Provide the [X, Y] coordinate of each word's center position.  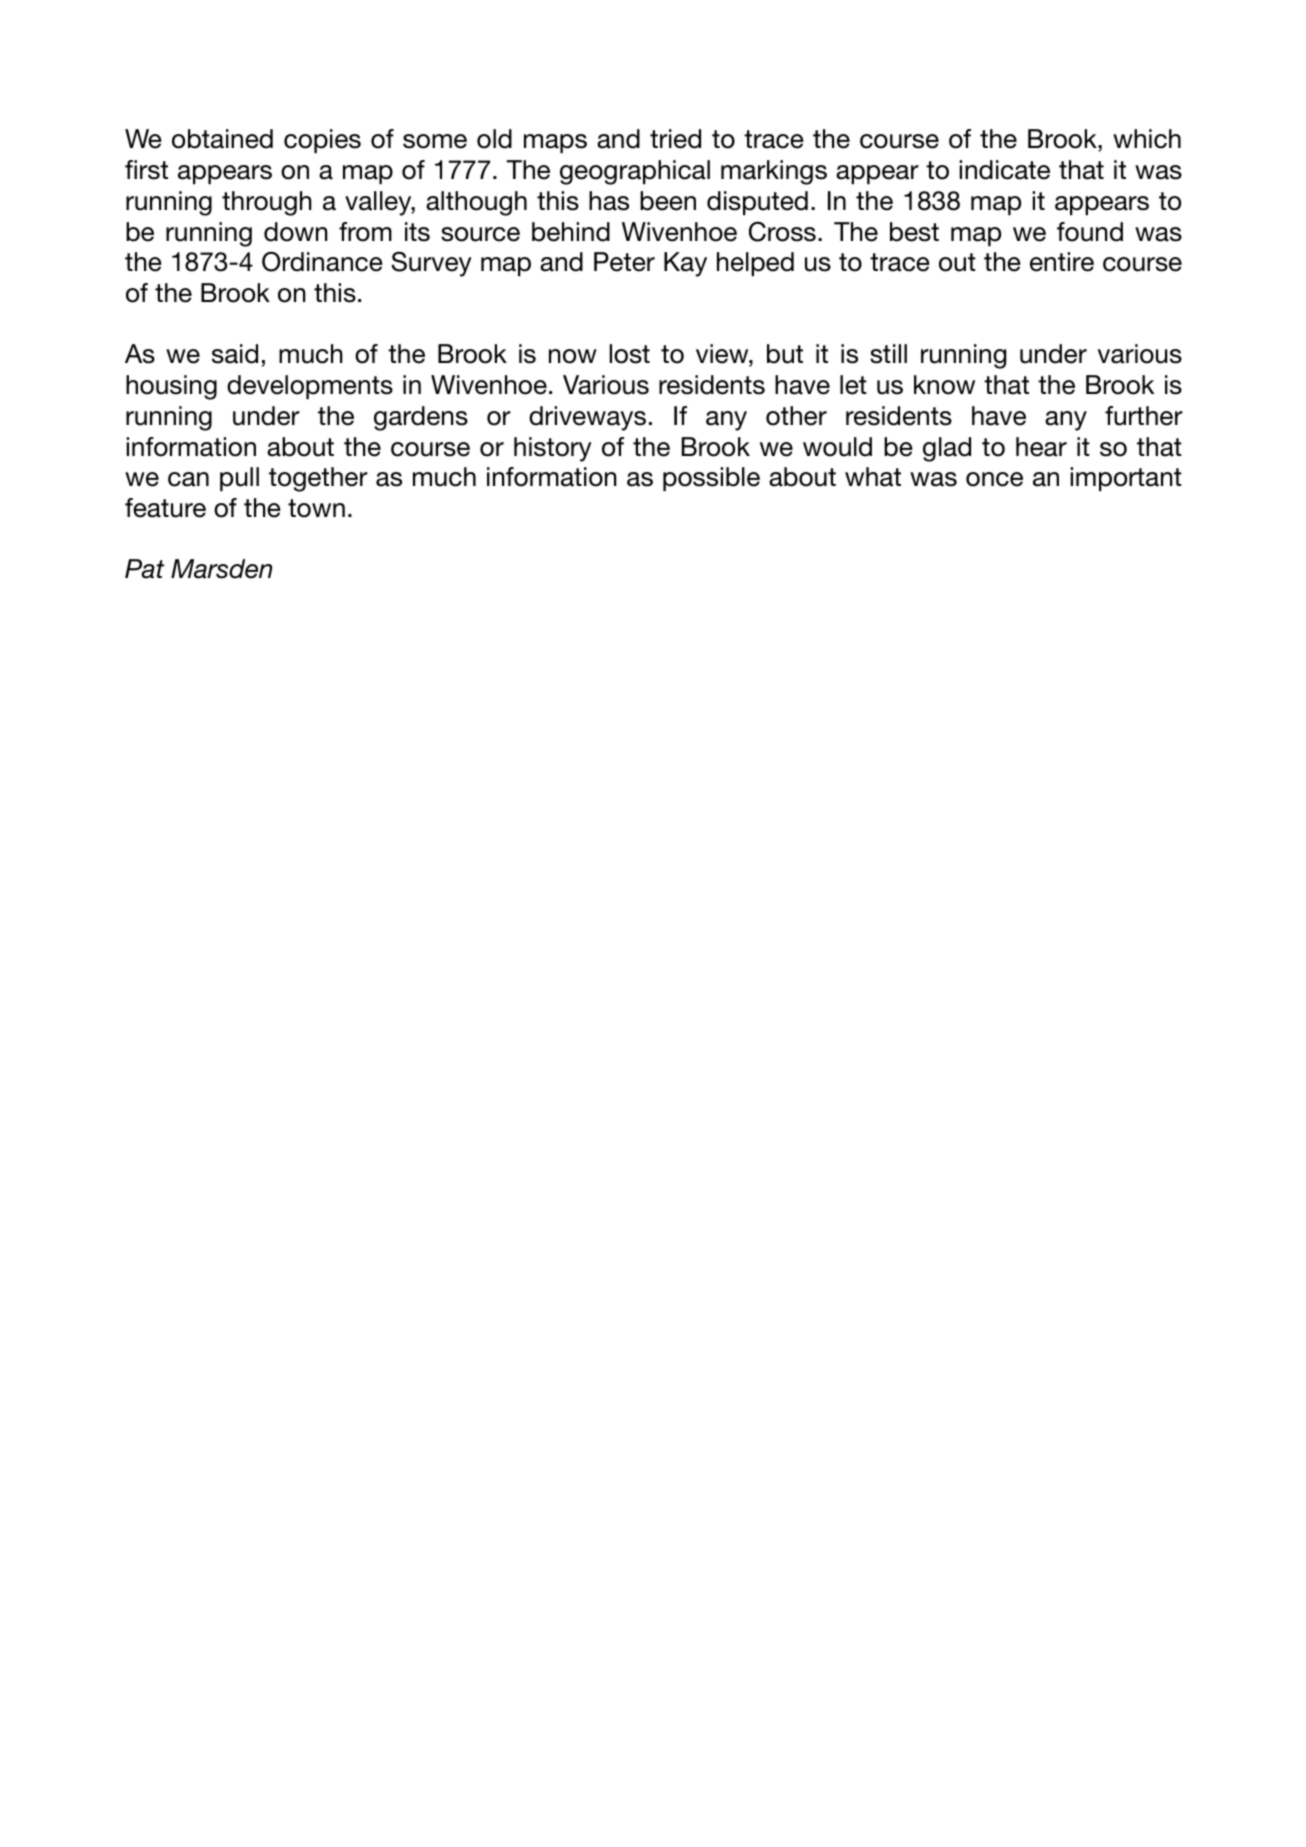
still [888, 354]
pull [239, 479]
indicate [1005, 170]
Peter [624, 262]
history [553, 449]
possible [711, 479]
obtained [222, 139]
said [235, 354]
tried [675, 139]
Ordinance [322, 261]
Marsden [221, 569]
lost [630, 354]
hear [1041, 447]
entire [1062, 262]
